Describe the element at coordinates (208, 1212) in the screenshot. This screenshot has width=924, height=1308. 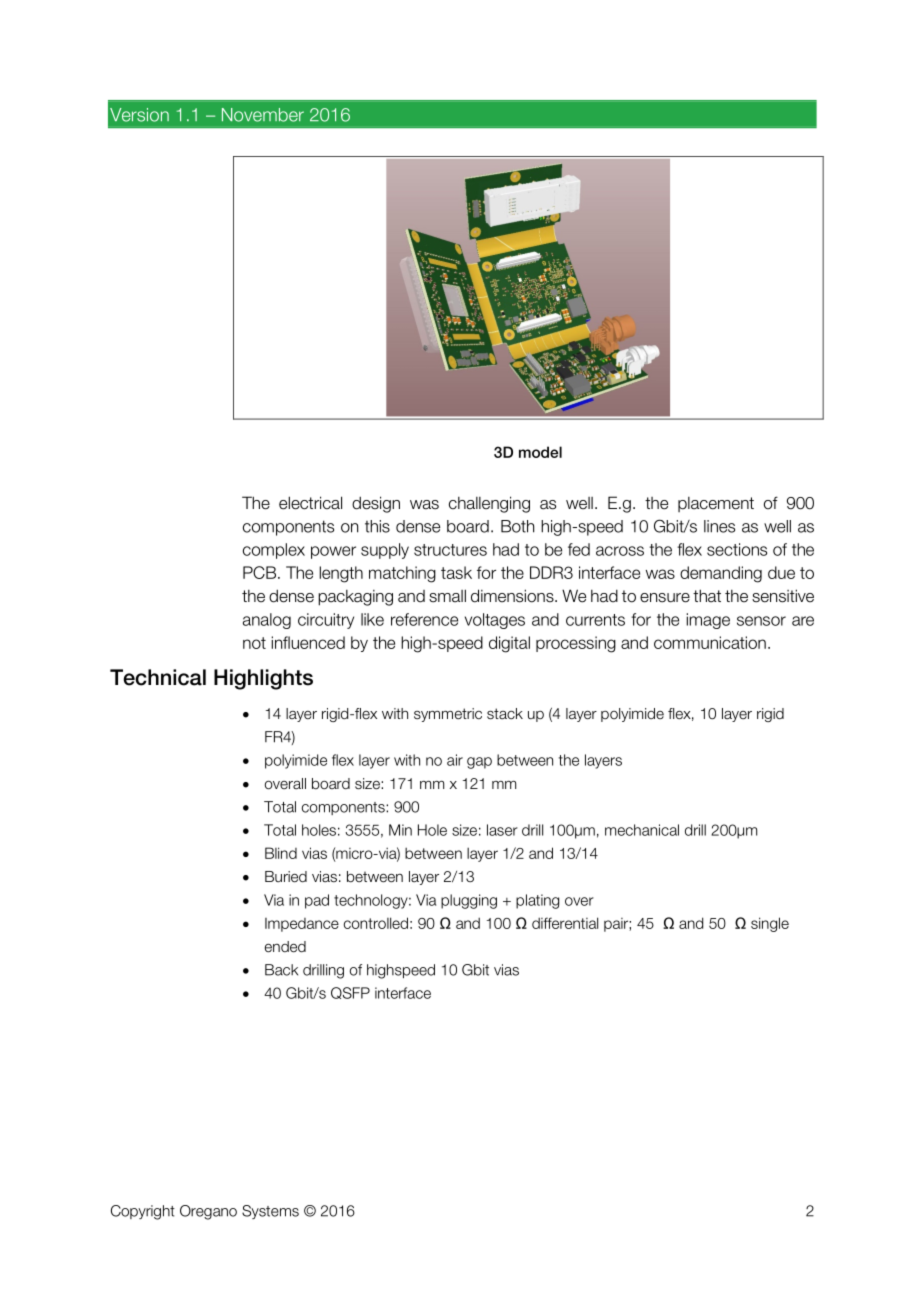
I see `Oregano` at that location.
